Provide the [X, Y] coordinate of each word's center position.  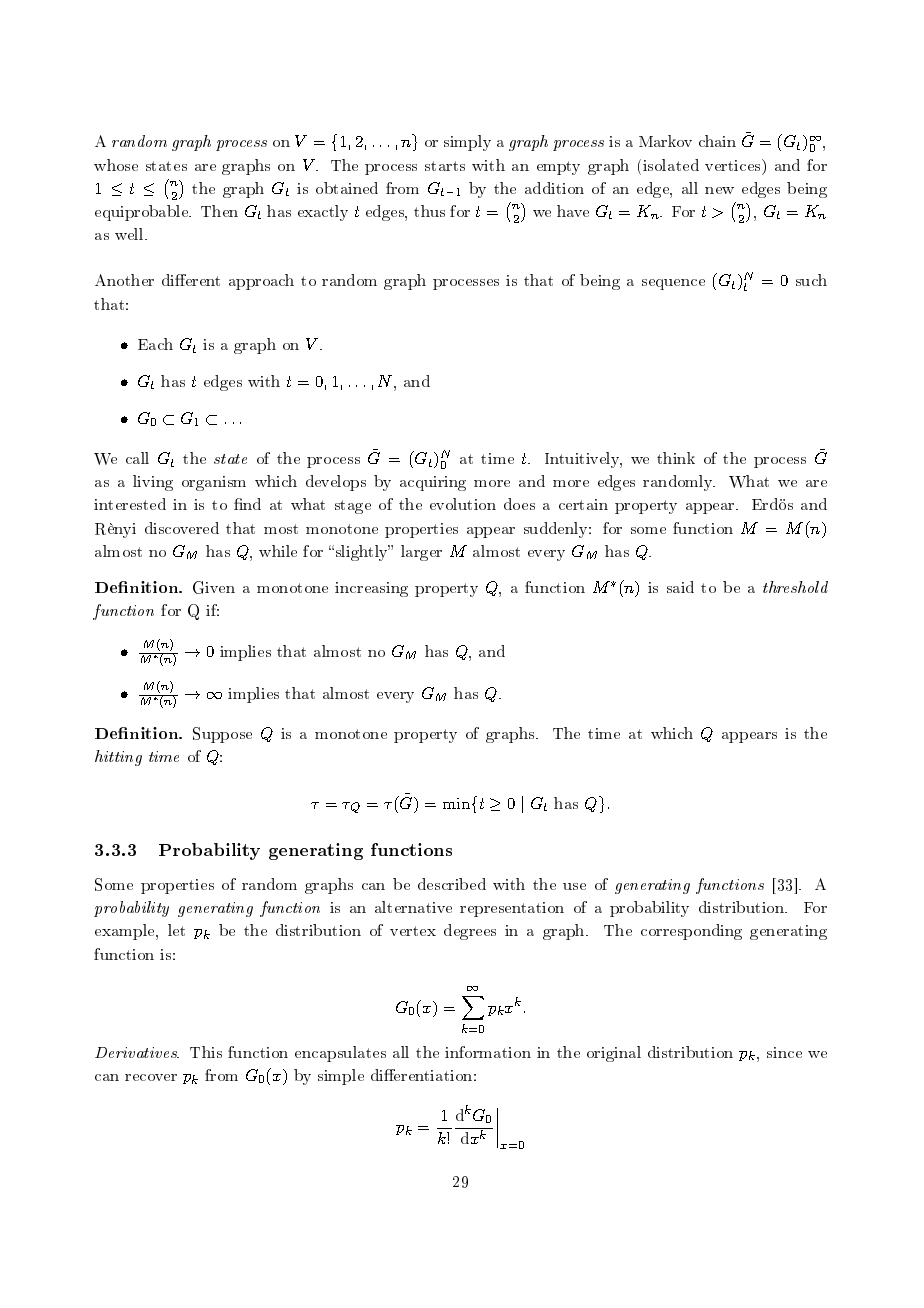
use [574, 886]
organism [214, 483]
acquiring [433, 483]
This [206, 1052]
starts [445, 166]
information [488, 1052]
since [784, 1052]
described [452, 884]
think [676, 458]
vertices [734, 165]
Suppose [222, 735]
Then [219, 211]
